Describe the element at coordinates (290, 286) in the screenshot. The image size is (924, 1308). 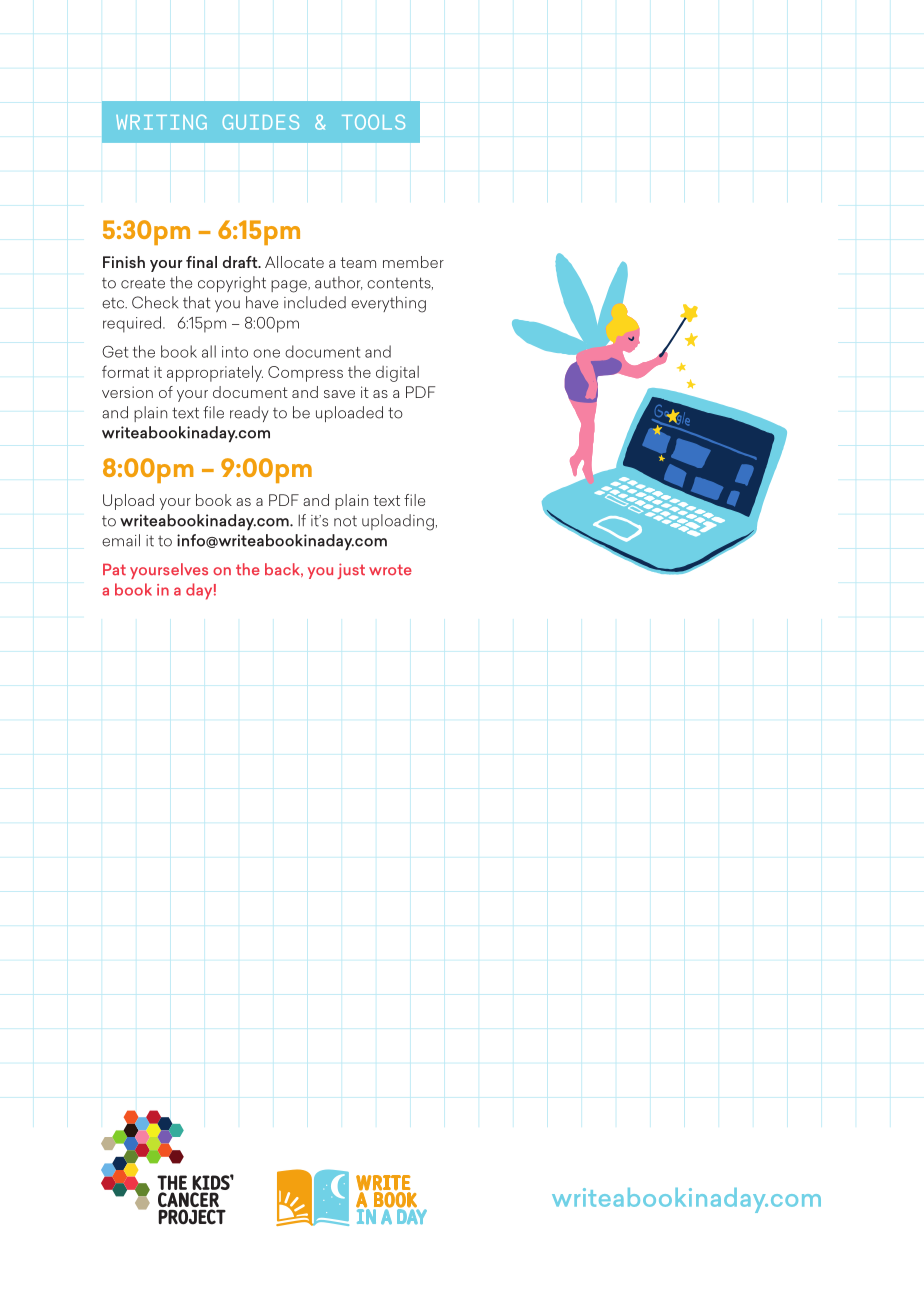
I see `page` at that location.
